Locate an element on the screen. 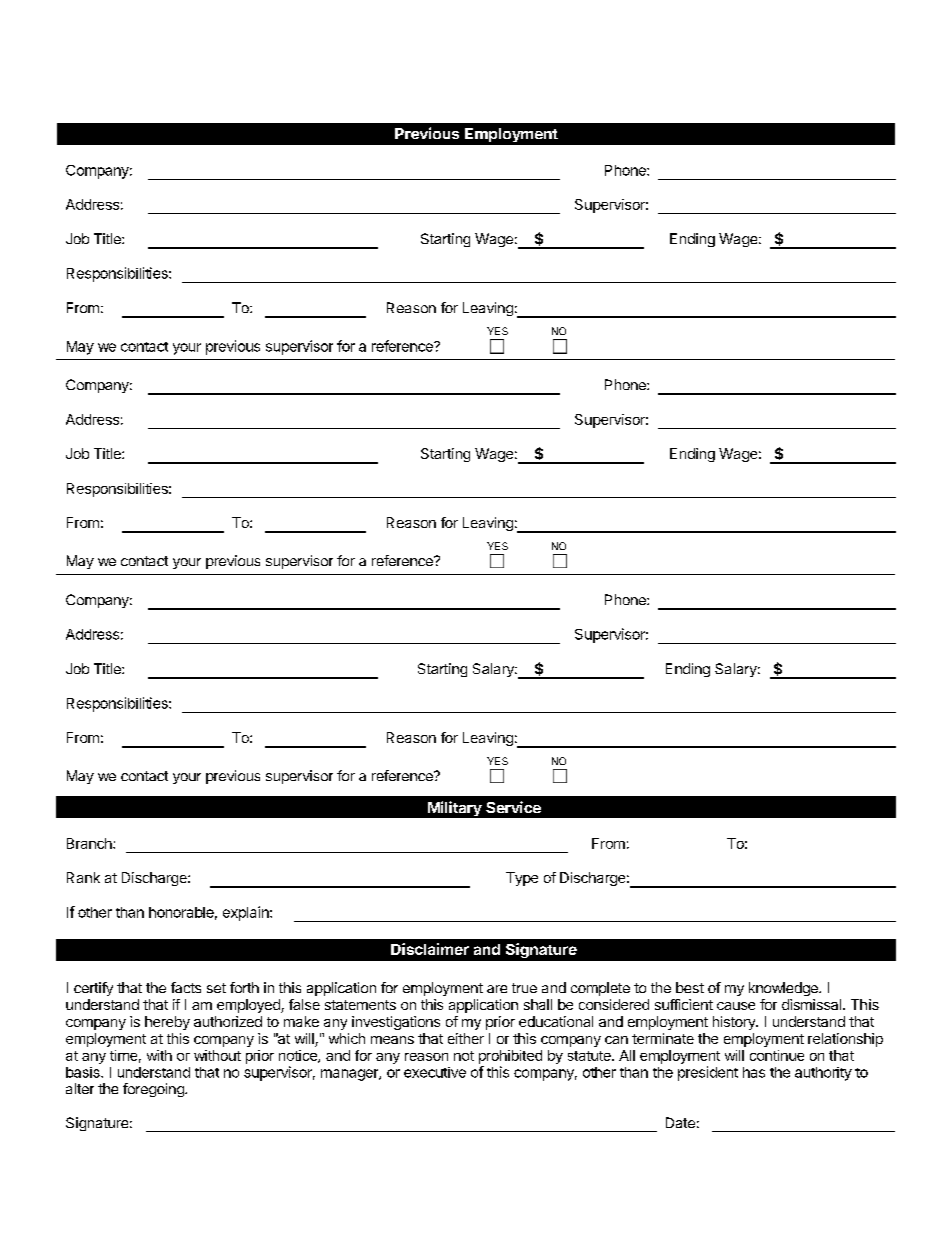 This screenshot has height=1233, width=952. hereby is located at coordinates (167, 1023).
